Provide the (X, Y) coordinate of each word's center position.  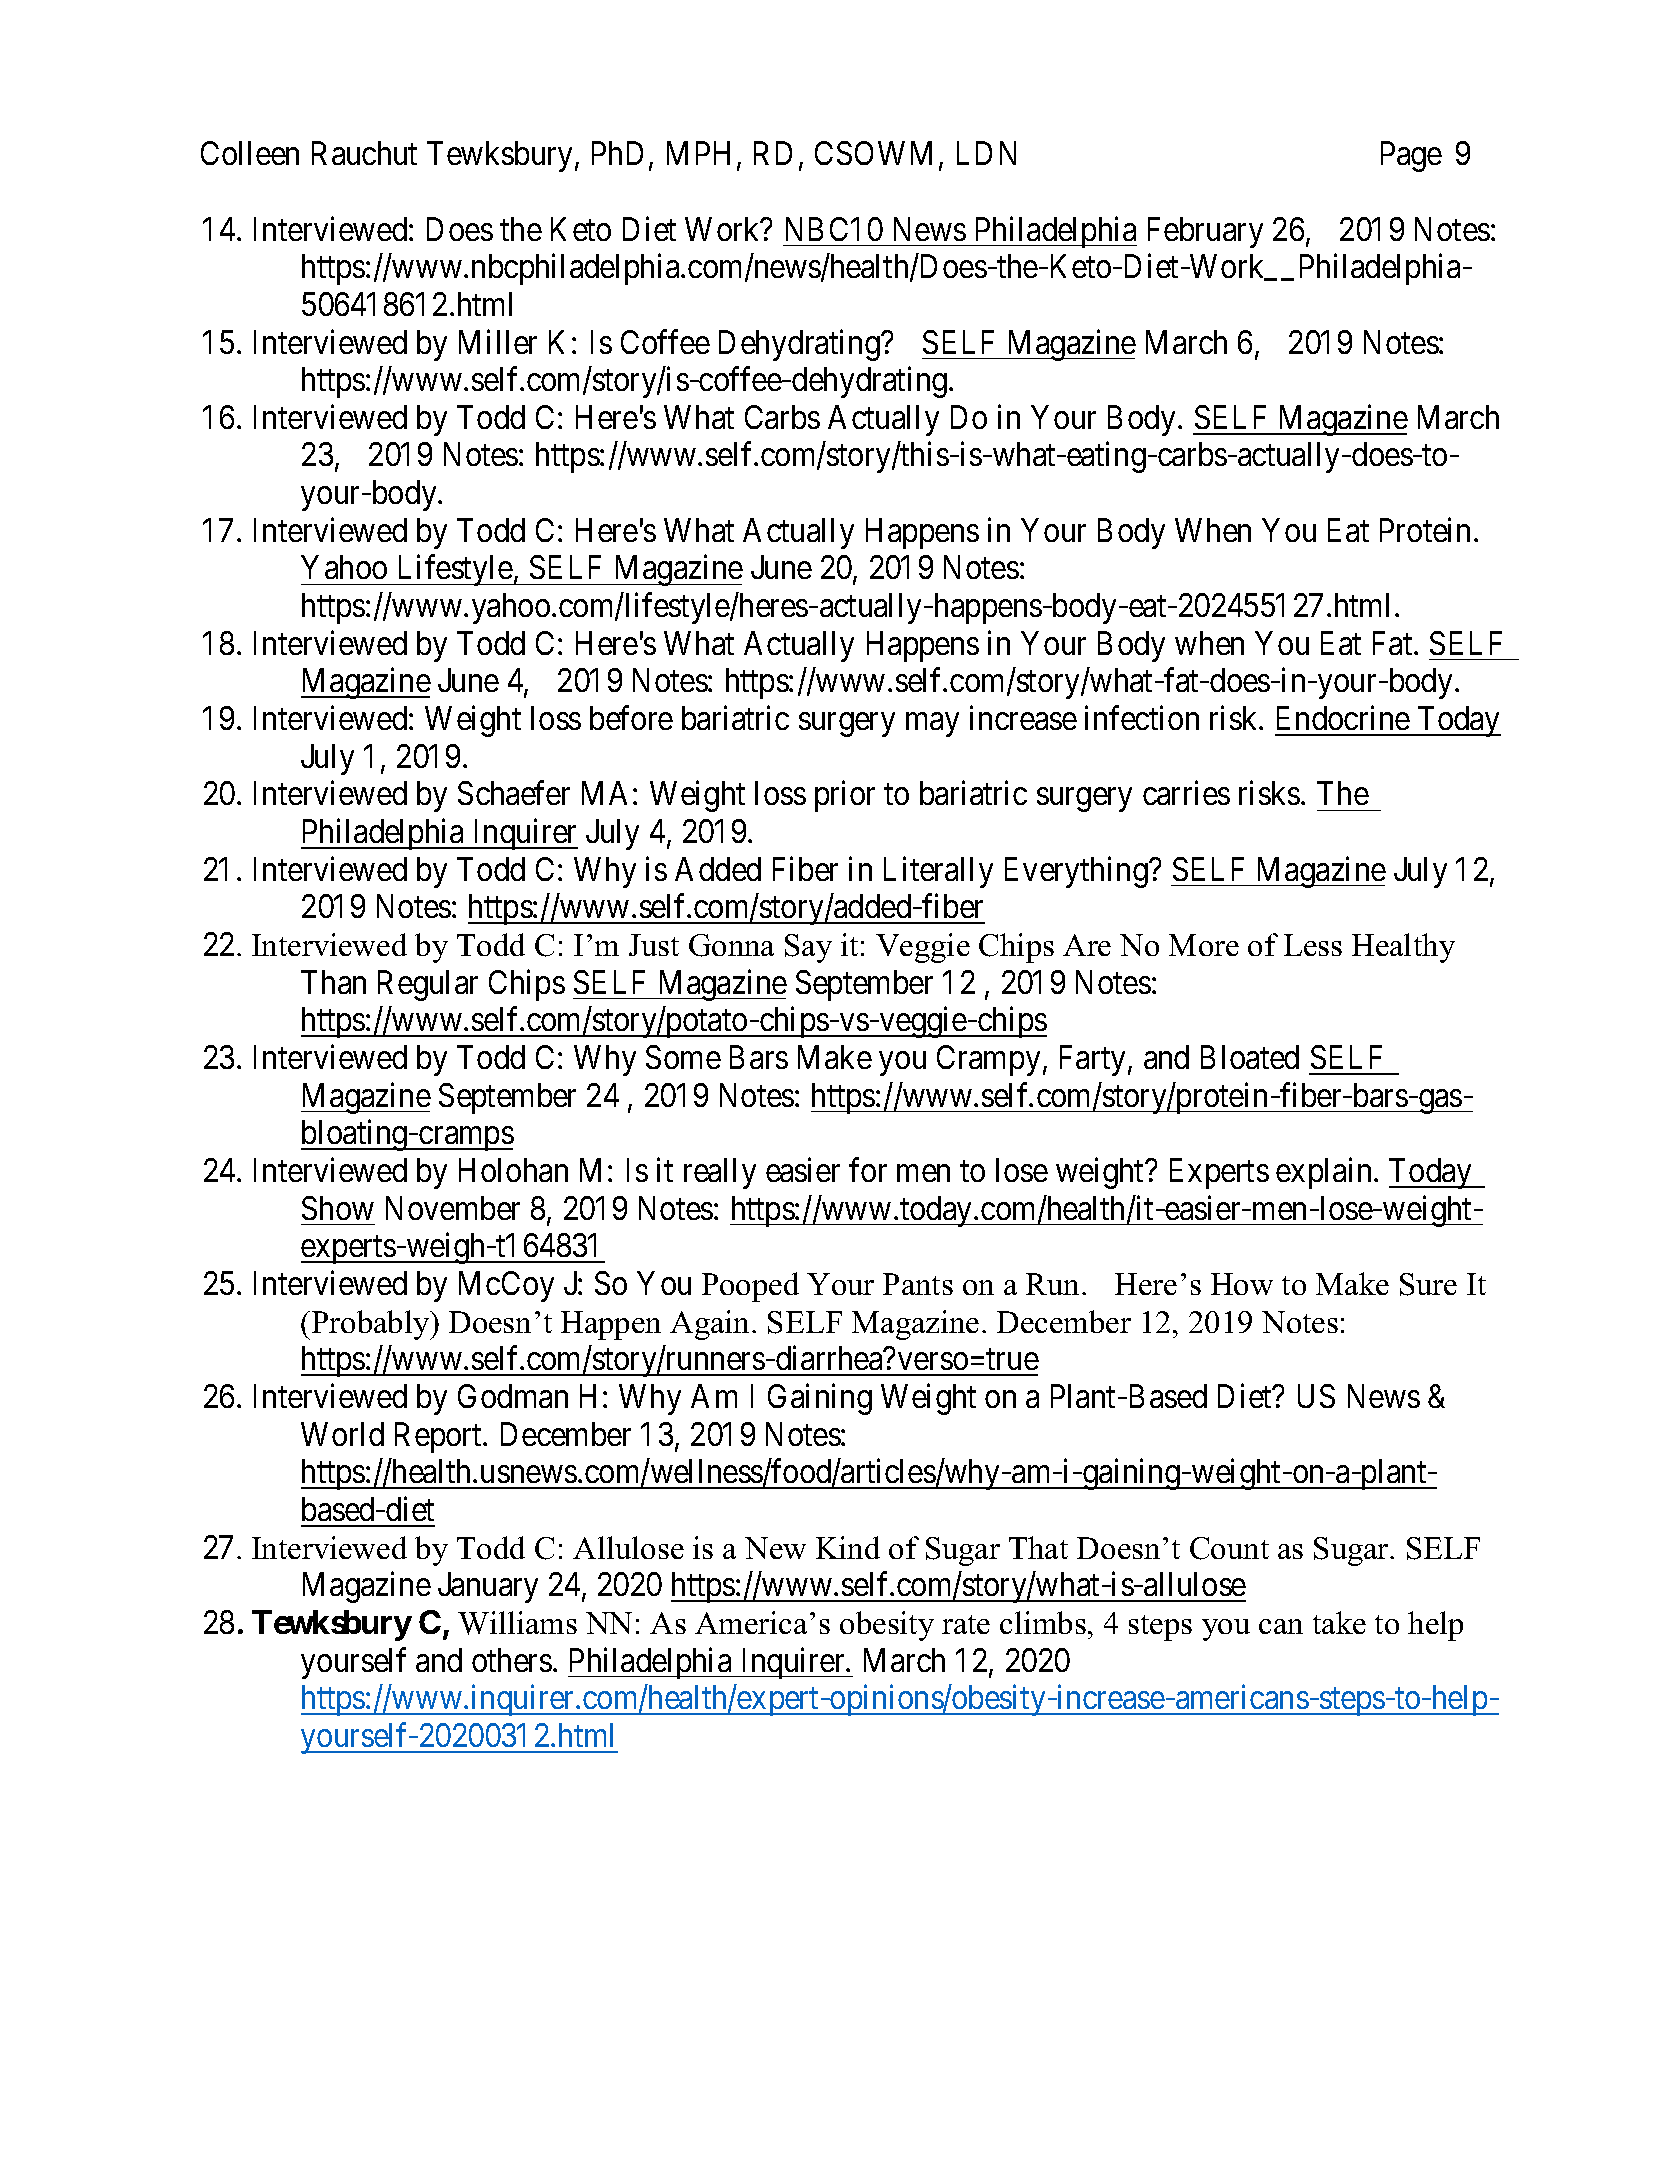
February (1205, 232)
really (720, 1173)
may (932, 725)
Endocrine (1343, 718)
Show (338, 1208)
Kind (848, 1547)
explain (1323, 1173)
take (1339, 1622)
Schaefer (514, 793)
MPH (698, 153)
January (488, 1588)
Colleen (250, 153)
